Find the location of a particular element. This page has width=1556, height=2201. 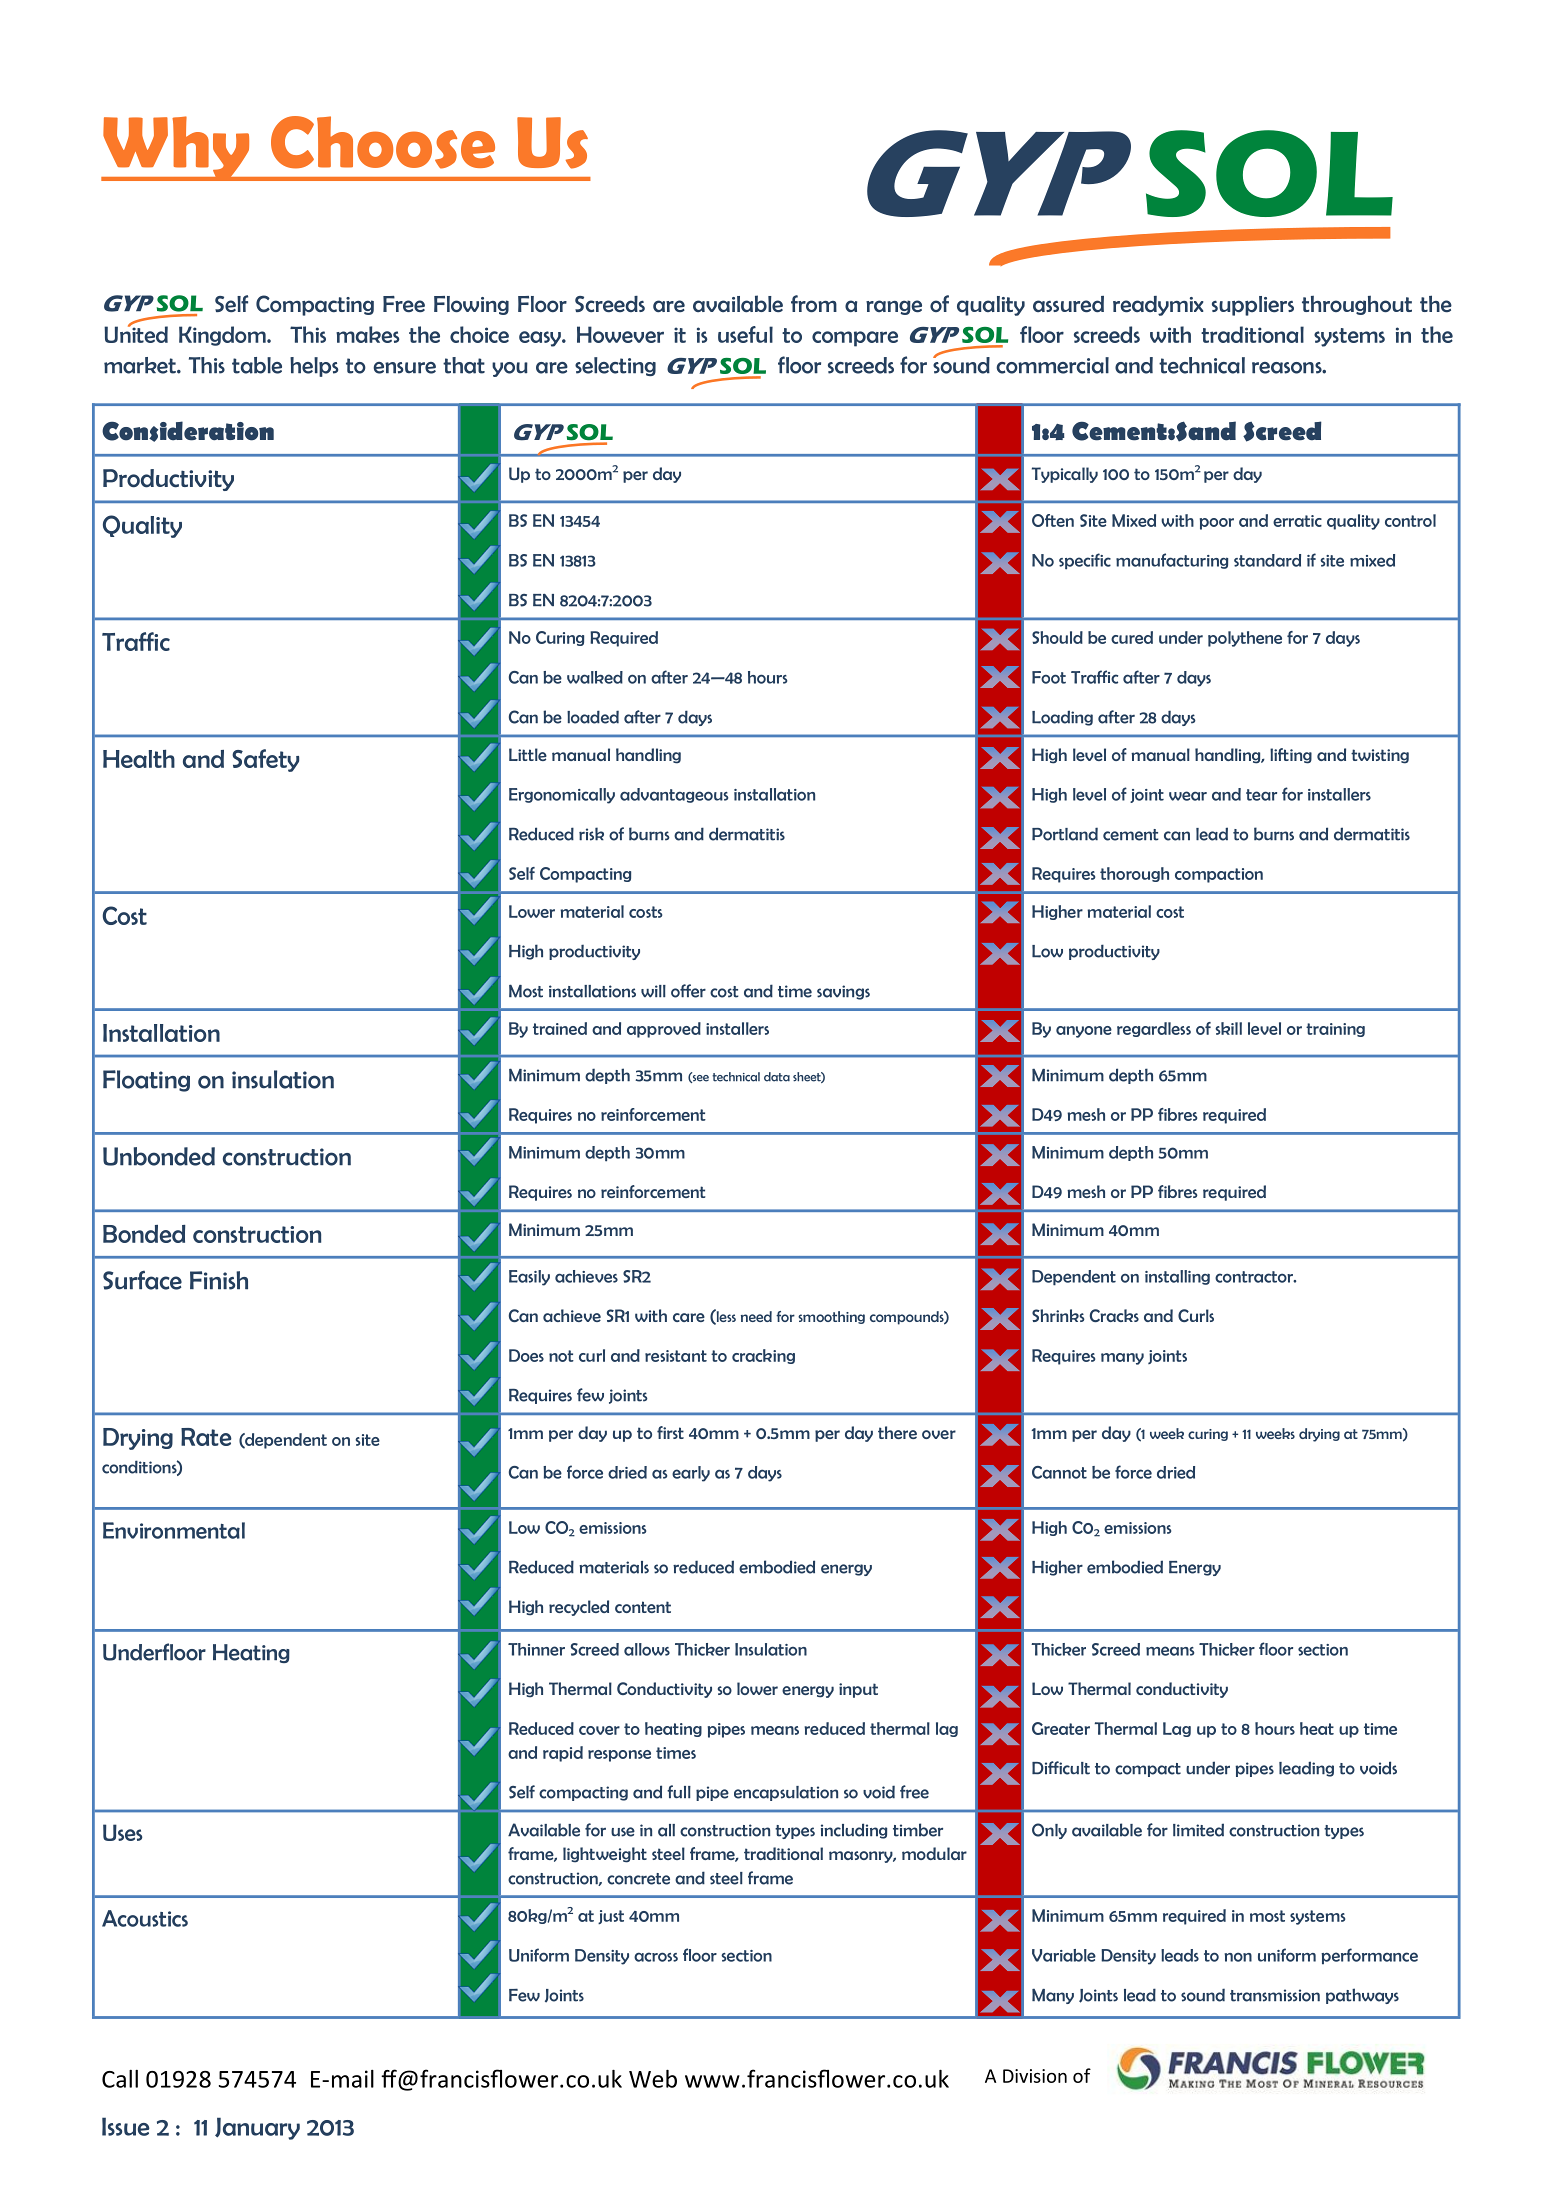

Web is located at coordinates (653, 2079).
